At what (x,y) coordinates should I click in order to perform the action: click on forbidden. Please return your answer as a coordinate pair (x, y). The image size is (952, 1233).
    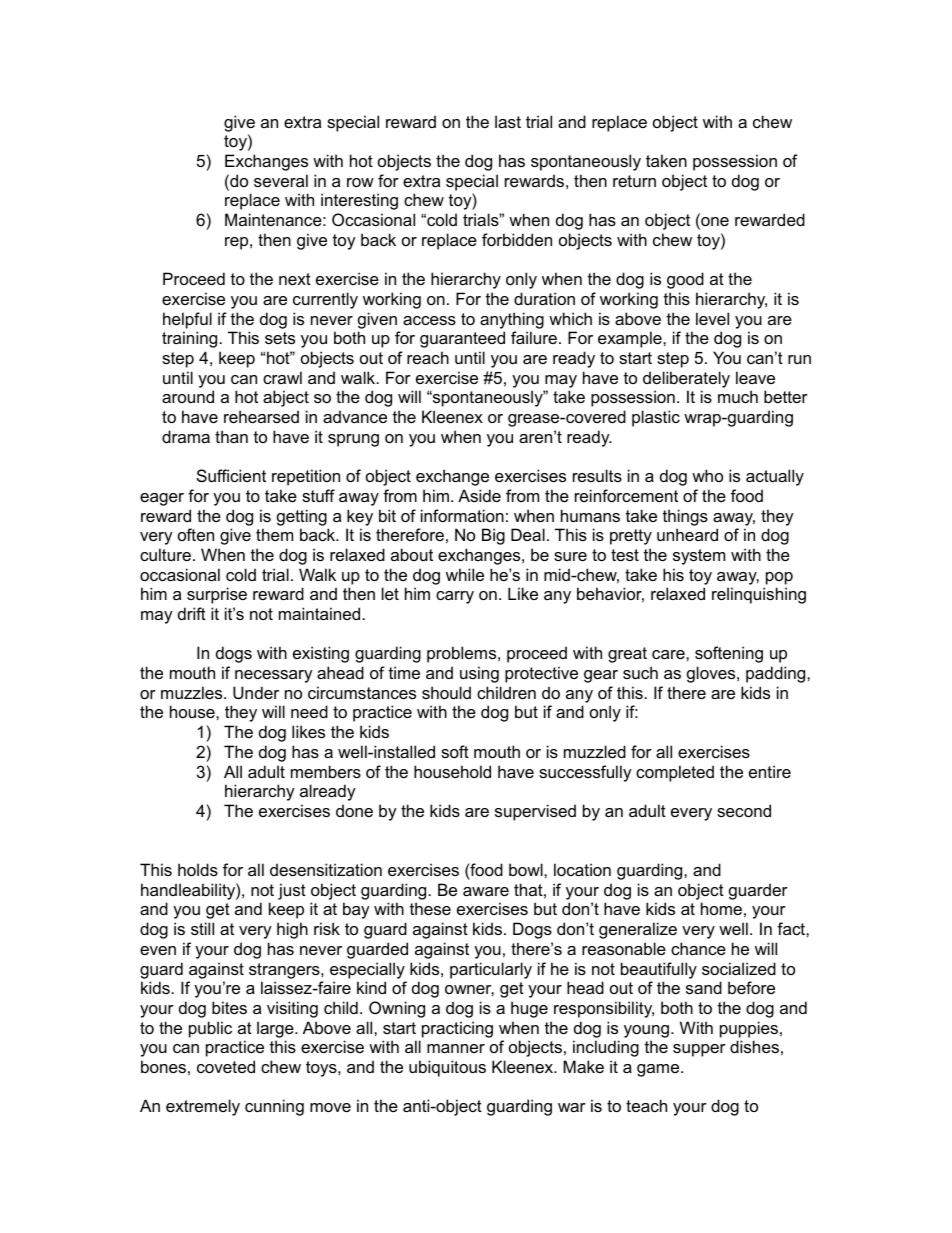
    Looking at the image, I should click on (517, 239).
